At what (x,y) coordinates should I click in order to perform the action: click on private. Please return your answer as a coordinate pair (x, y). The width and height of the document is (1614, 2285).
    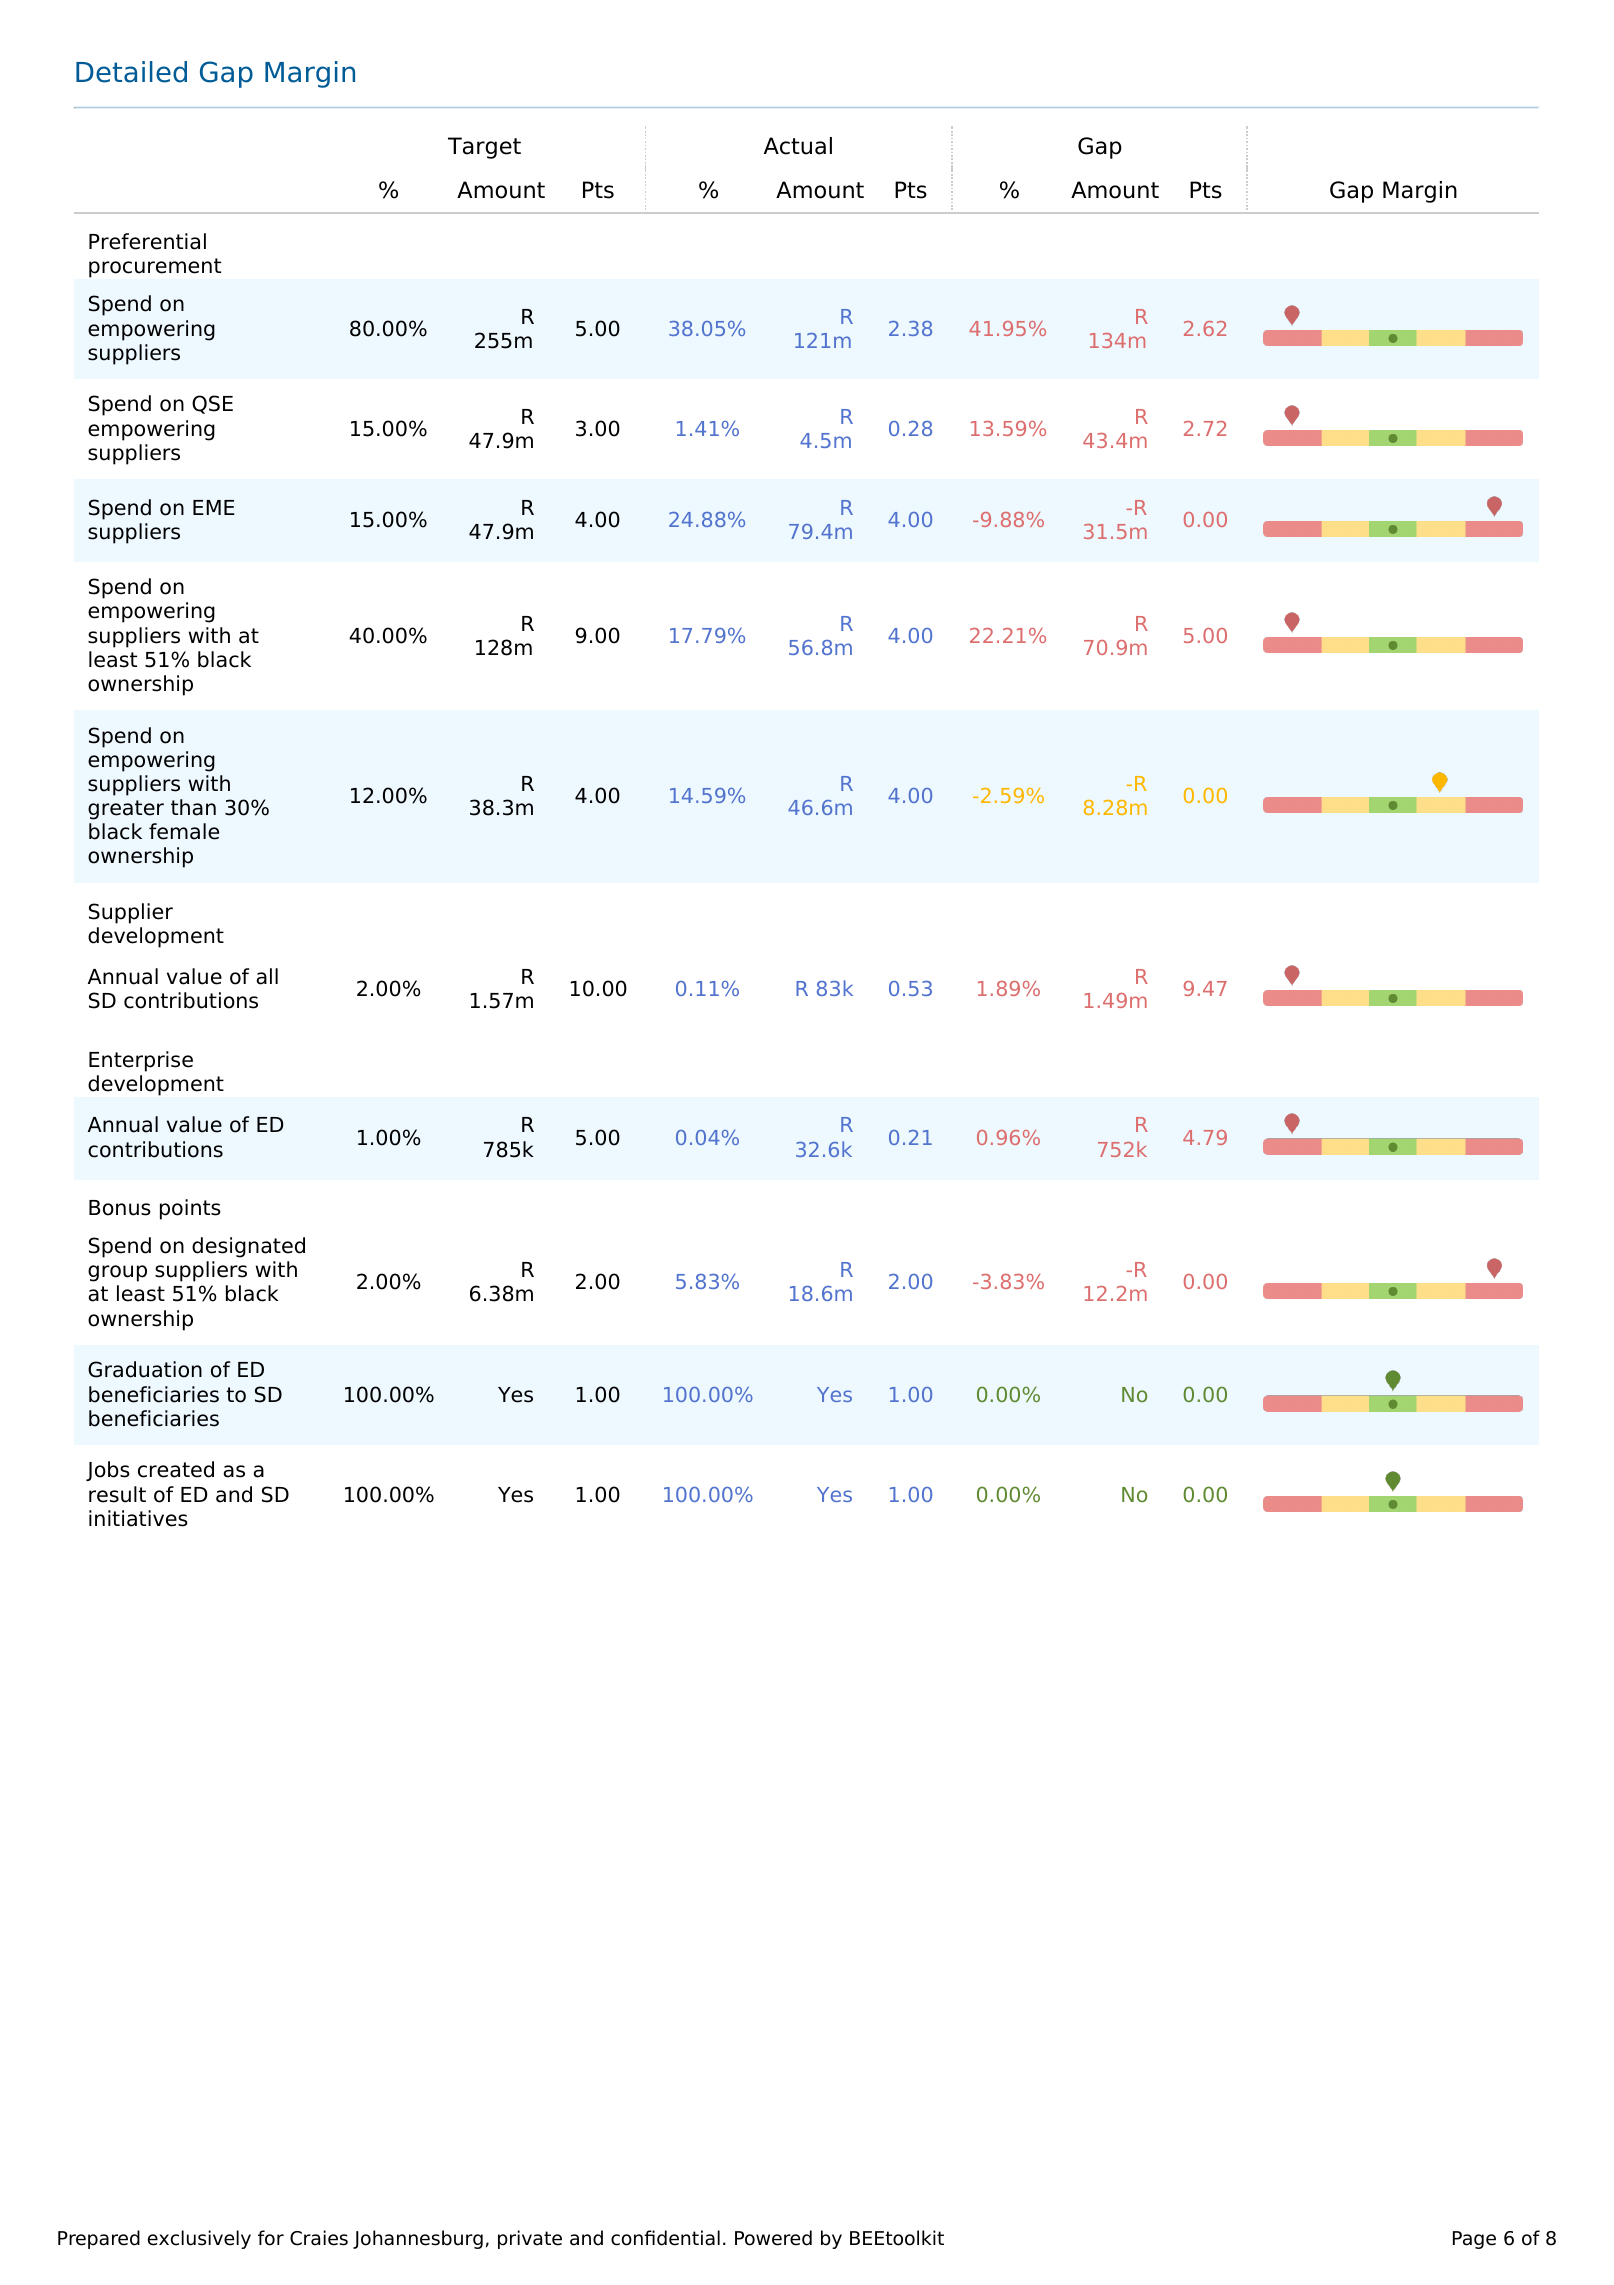
    Looking at the image, I should click on (530, 2239).
